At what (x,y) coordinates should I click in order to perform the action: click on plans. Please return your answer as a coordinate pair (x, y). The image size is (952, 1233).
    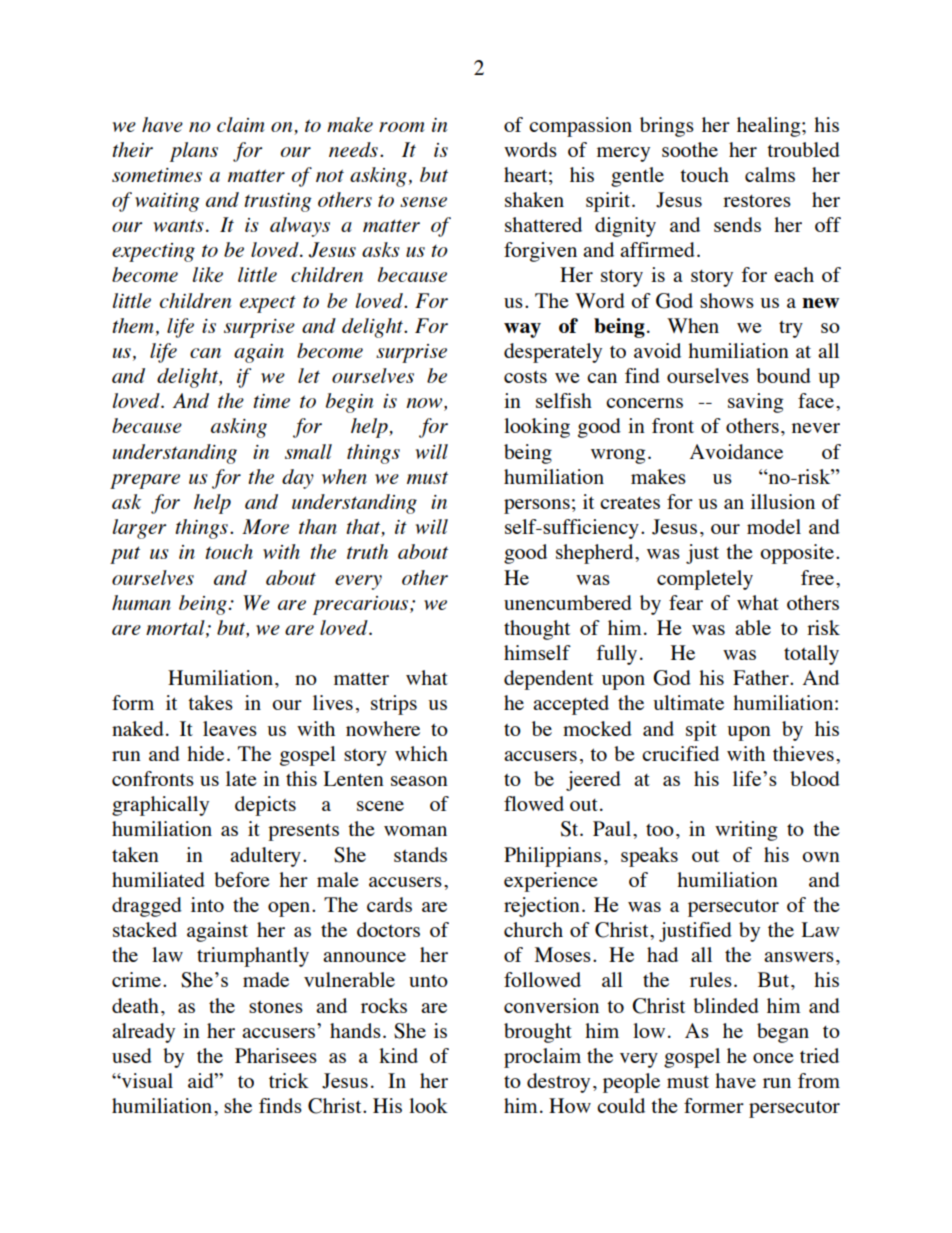
    Looking at the image, I should click on (194, 152).
